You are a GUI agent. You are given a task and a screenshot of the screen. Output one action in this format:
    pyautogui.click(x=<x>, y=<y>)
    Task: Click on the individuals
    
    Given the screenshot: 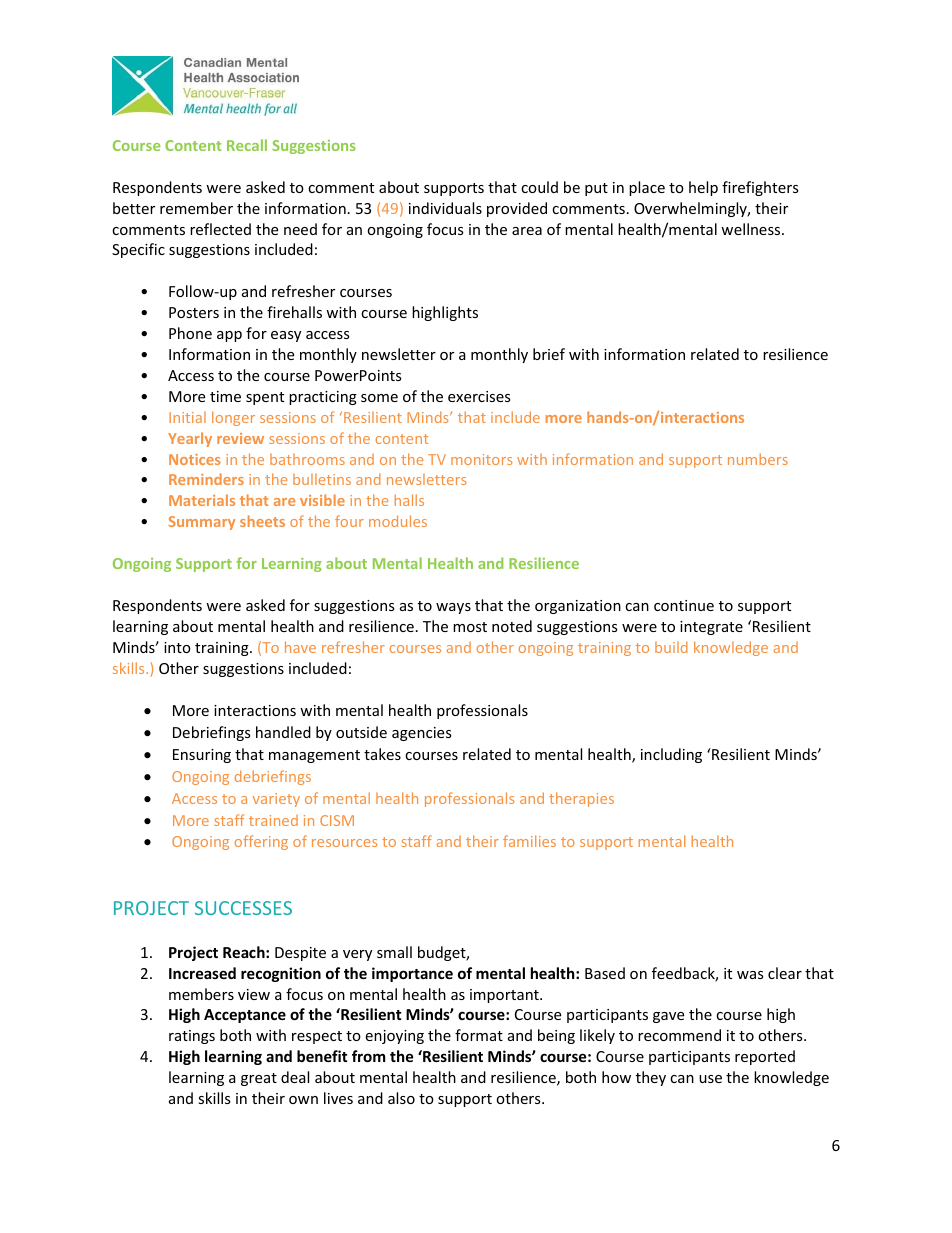 What is the action you would take?
    pyautogui.click(x=445, y=208)
